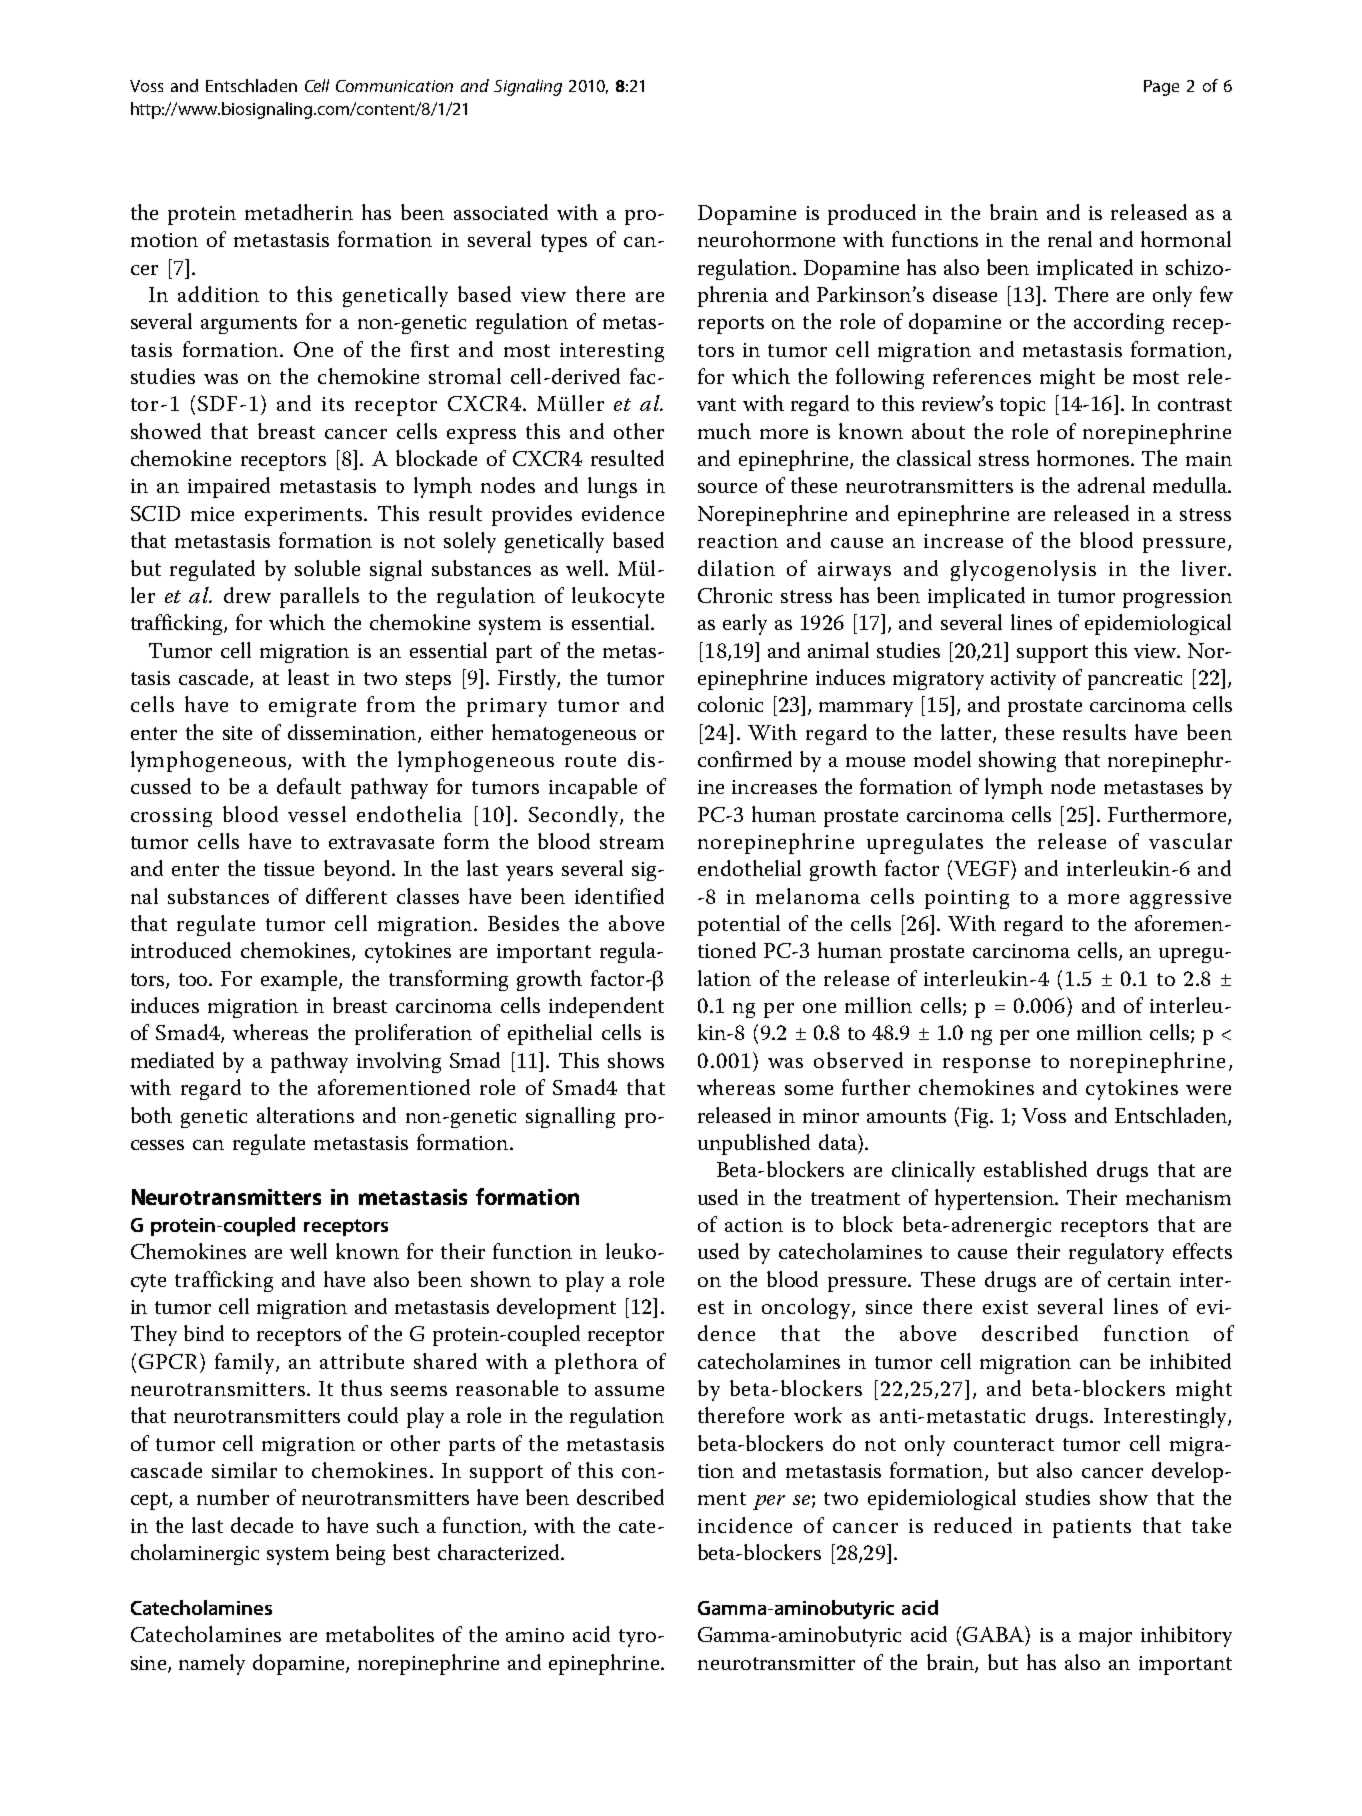 The image size is (1362, 1816). Describe the element at coordinates (501, 212) in the document. I see `associated` at that location.
